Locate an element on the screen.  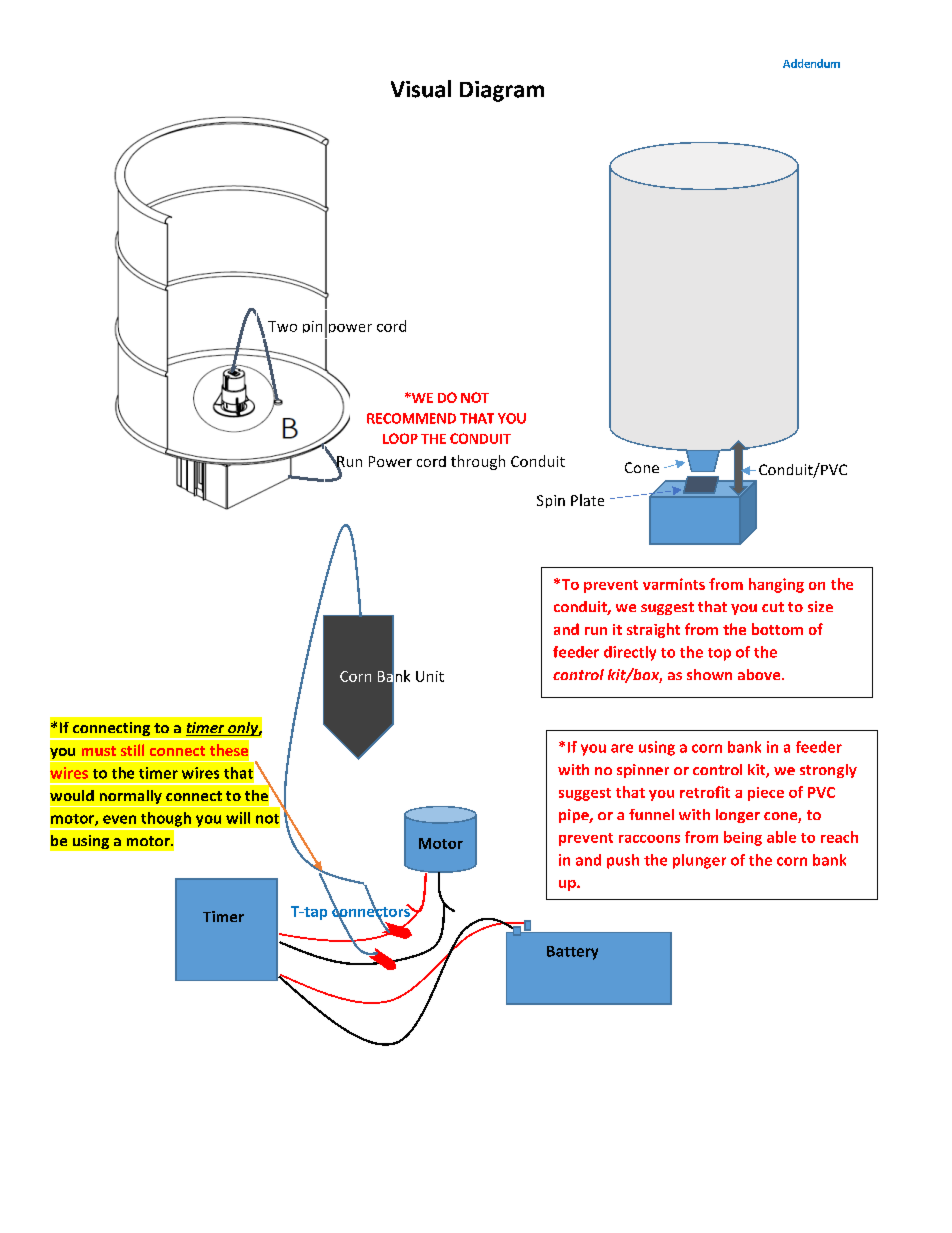
Unit is located at coordinates (430, 676).
